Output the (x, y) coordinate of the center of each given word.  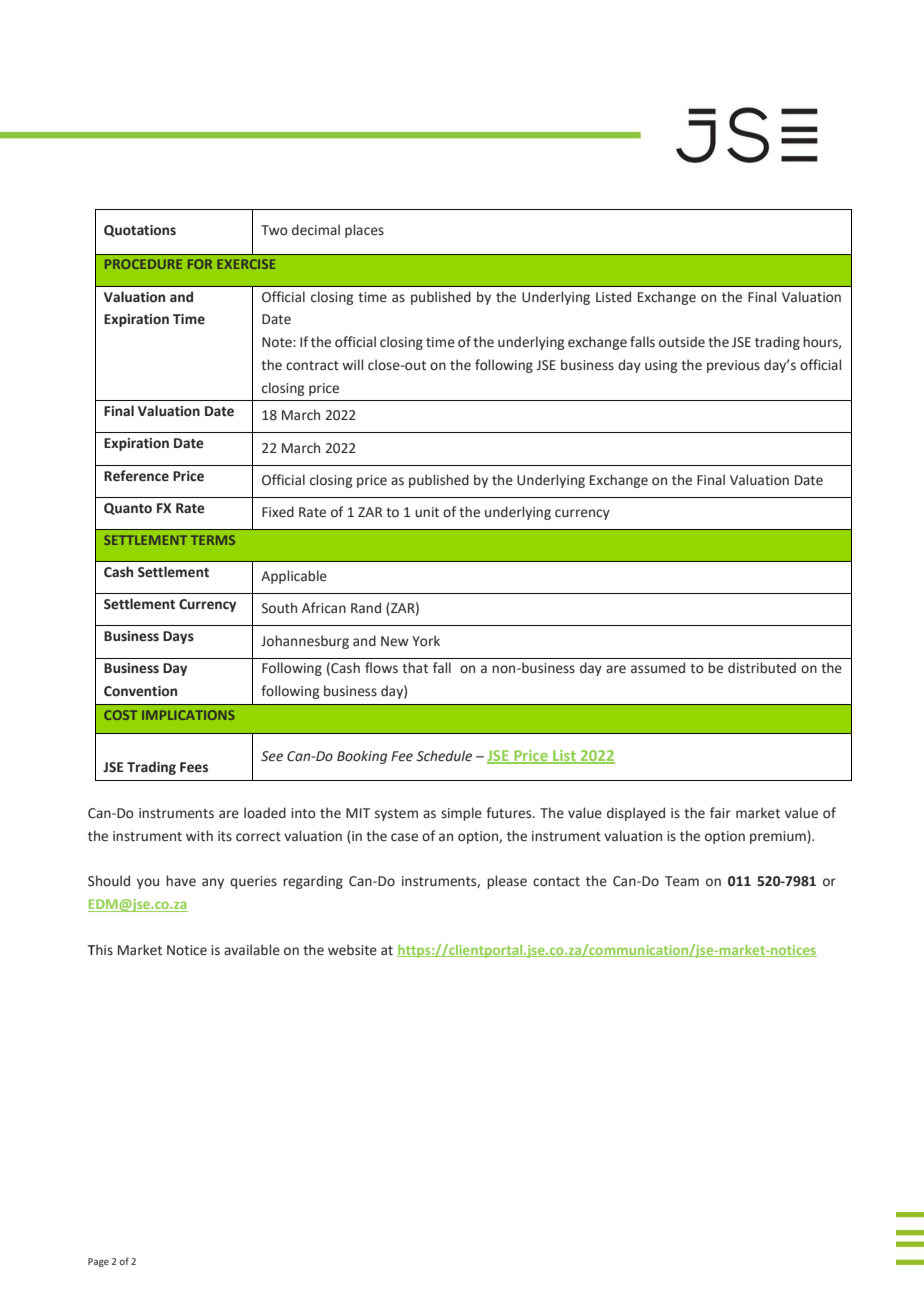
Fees (194, 767)
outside (682, 342)
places (364, 231)
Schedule (444, 756)
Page (98, 1262)
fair (720, 812)
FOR (200, 264)
